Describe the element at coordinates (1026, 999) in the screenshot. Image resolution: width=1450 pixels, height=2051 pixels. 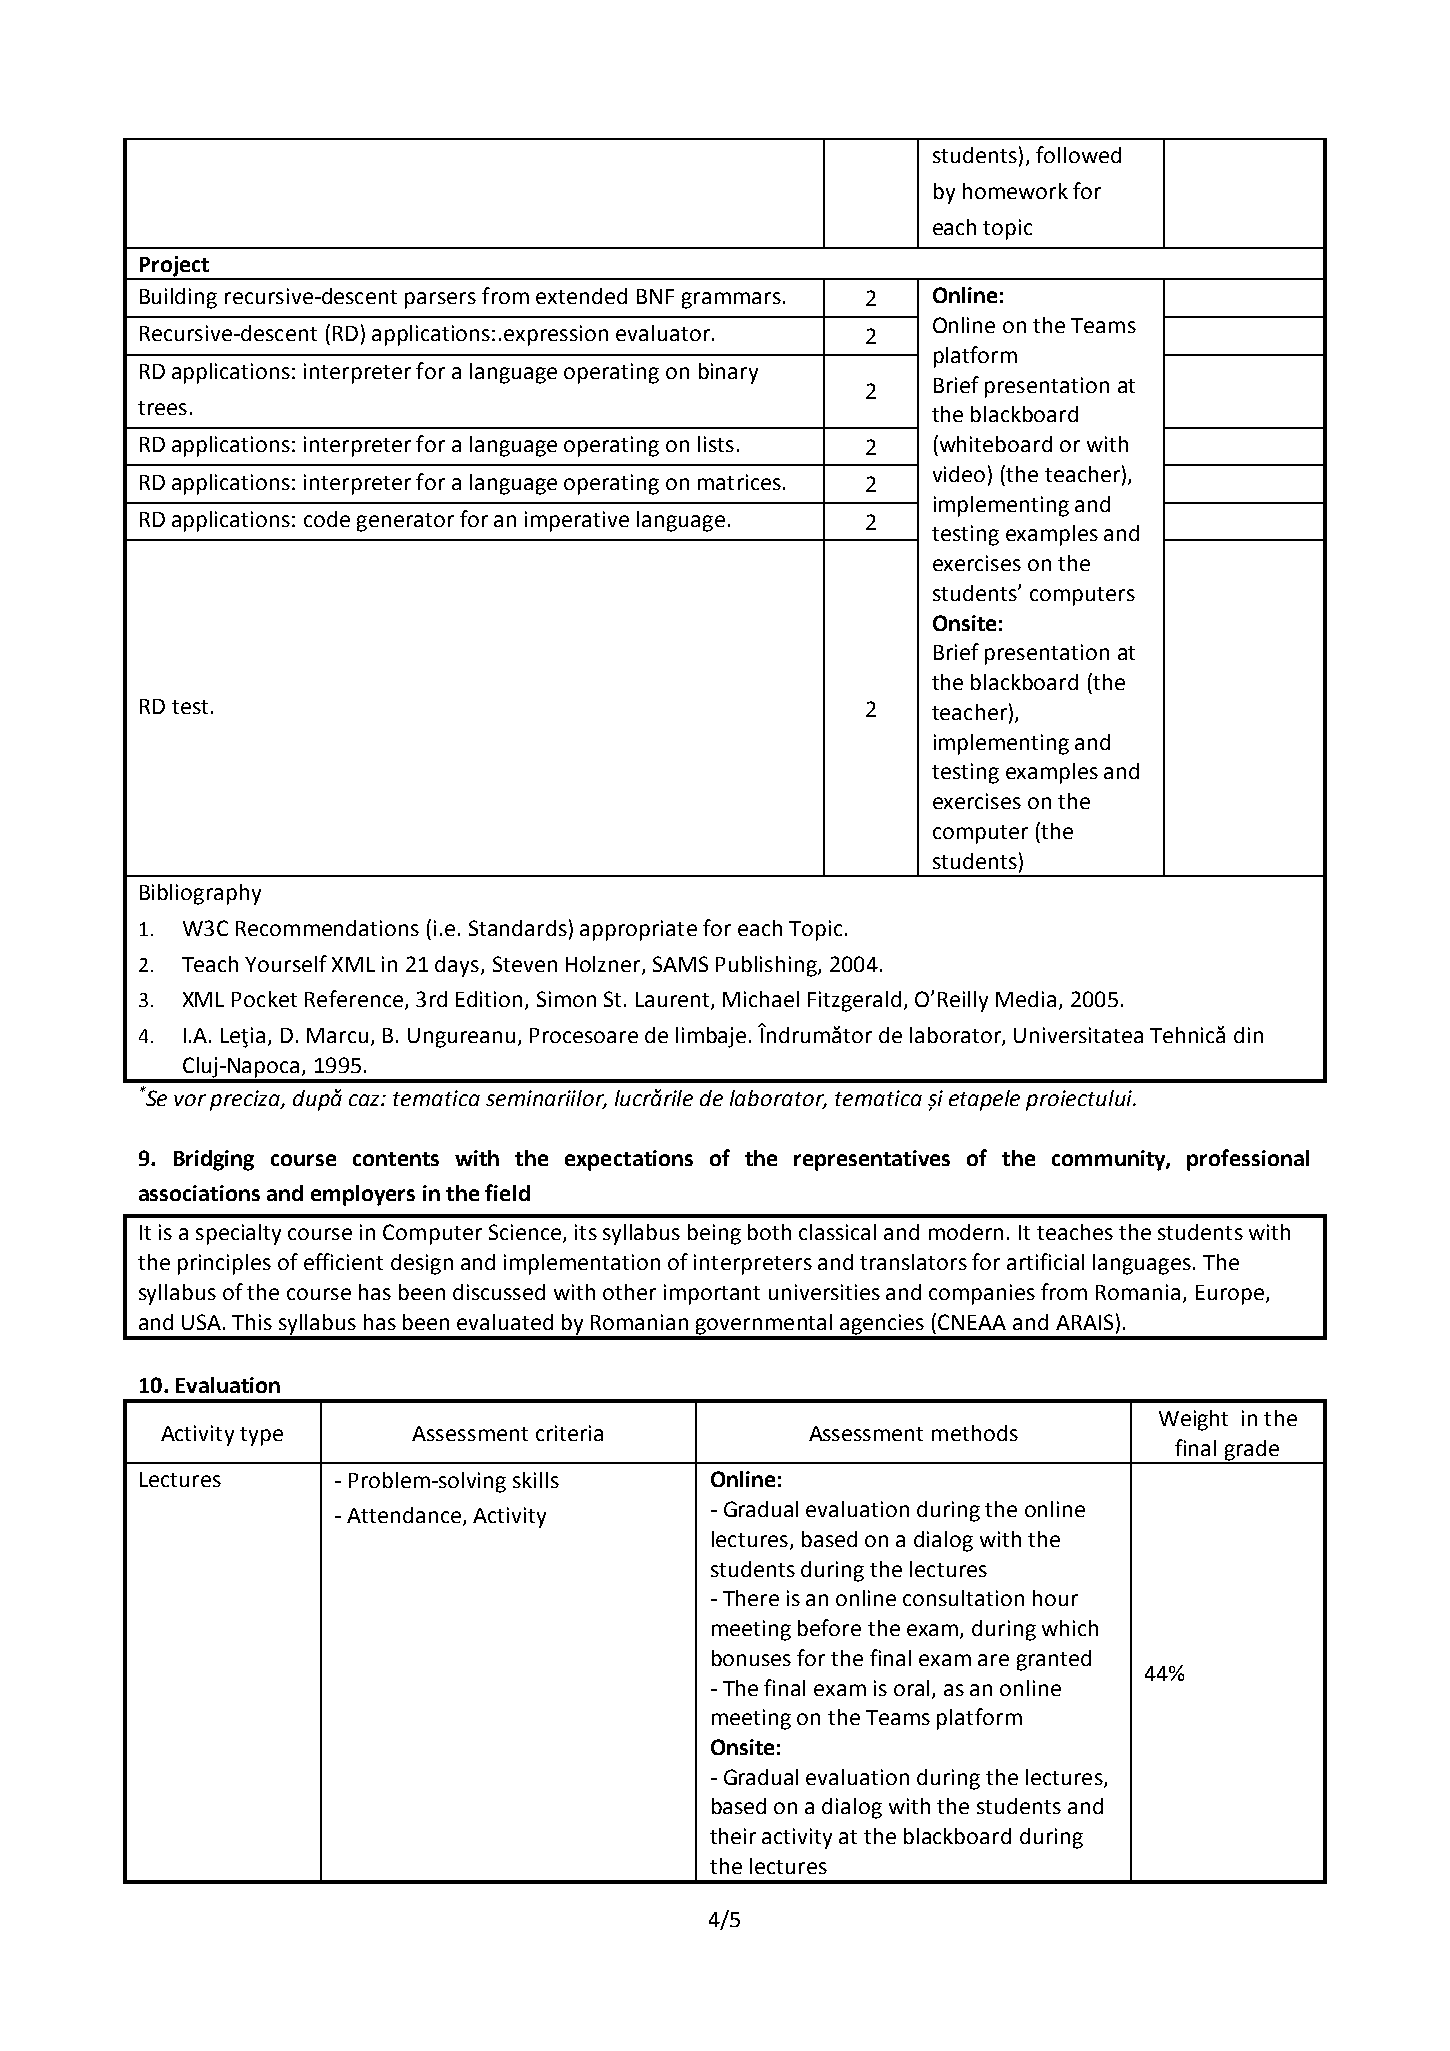
I see `Media` at that location.
